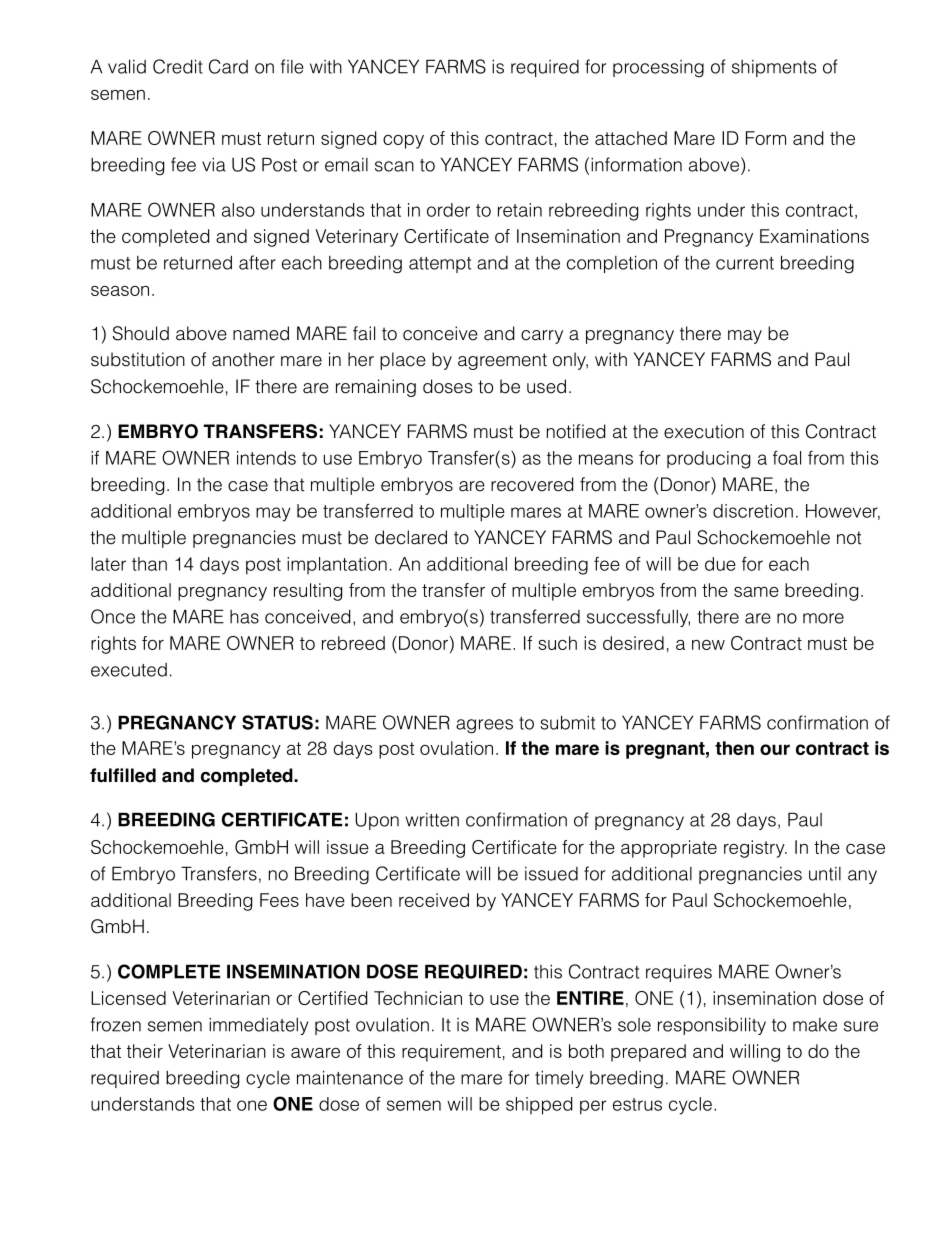 Image resolution: width=952 pixels, height=1233 pixels. What do you see at coordinates (775, 749) in the document?
I see `our` at bounding box center [775, 749].
